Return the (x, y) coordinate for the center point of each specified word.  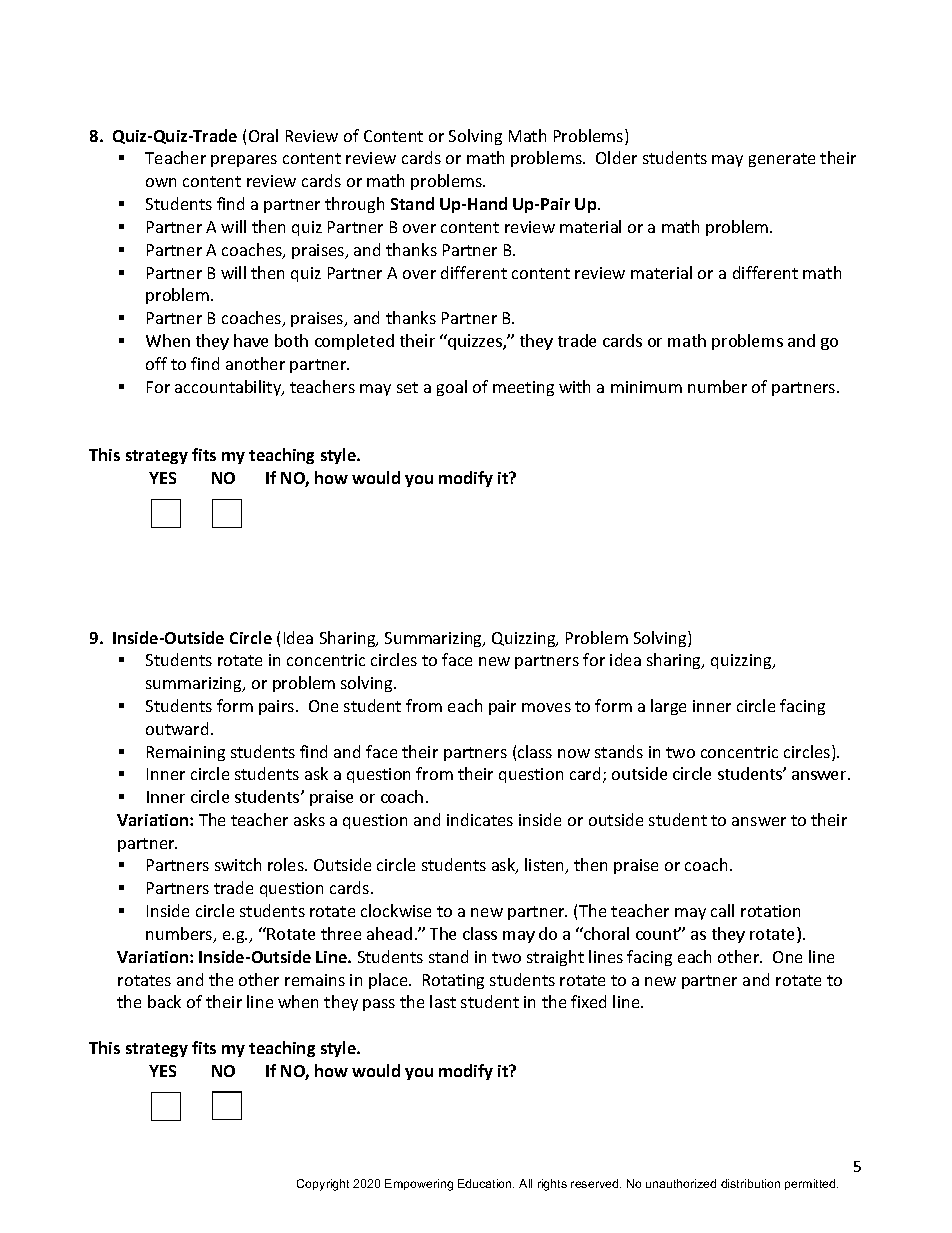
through (354, 205)
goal (452, 388)
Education (486, 1183)
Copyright (323, 1185)
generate (782, 160)
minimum (646, 387)
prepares (244, 161)
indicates (480, 819)
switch (238, 864)
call (722, 910)
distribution (750, 1183)
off (156, 363)
